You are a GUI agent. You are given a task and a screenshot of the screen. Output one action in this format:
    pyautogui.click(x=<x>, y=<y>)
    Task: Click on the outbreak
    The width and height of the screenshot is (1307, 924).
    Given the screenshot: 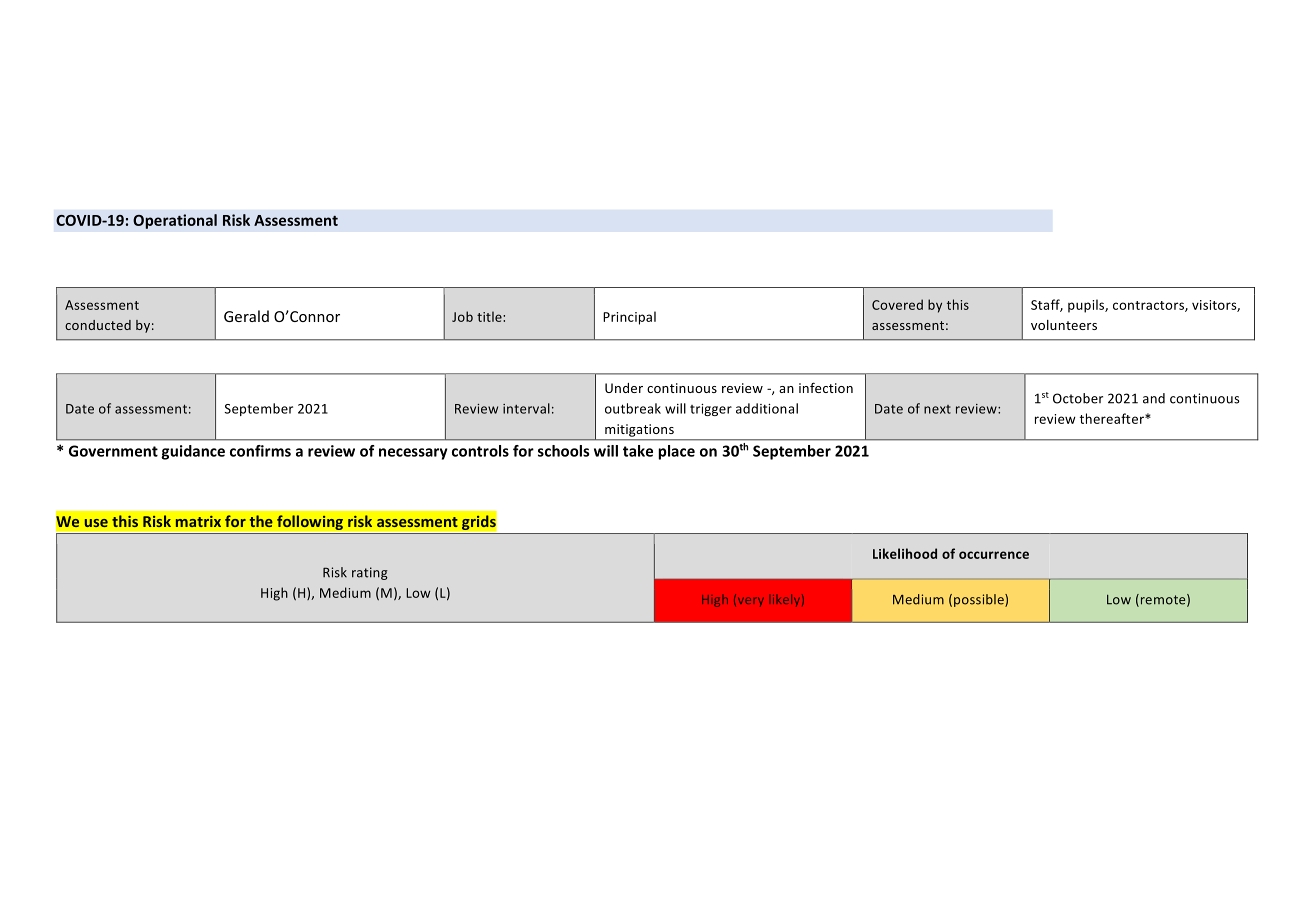 What is the action you would take?
    pyautogui.click(x=633, y=408)
